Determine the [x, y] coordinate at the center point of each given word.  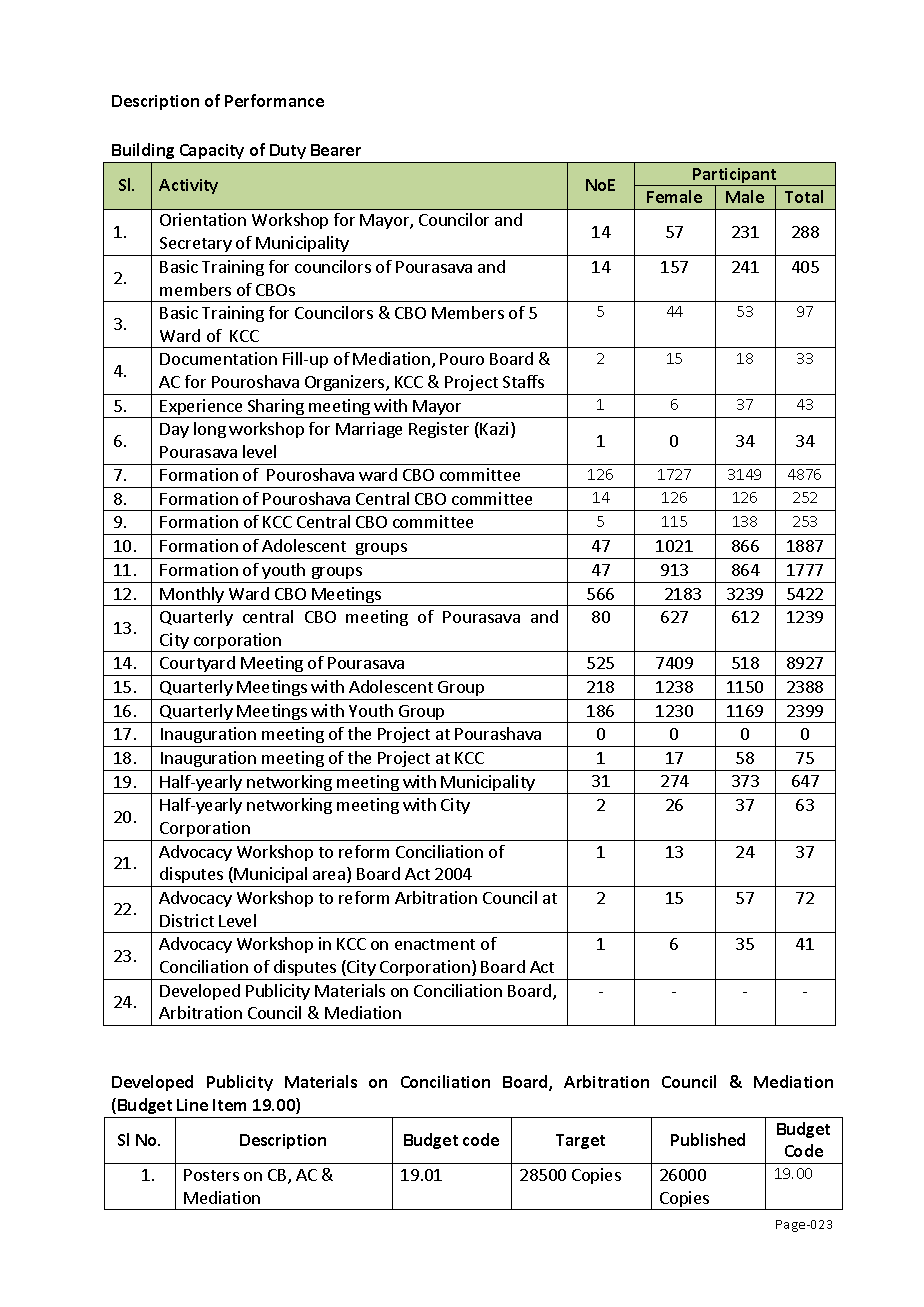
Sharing [276, 408]
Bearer [336, 150]
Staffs [523, 381]
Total [804, 196]
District [187, 920]
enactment [435, 944]
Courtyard [197, 666]
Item [229, 1105]
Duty [288, 151]
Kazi [494, 428]
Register [439, 430]
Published [708, 1139]
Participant [735, 177]
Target [580, 1141]
